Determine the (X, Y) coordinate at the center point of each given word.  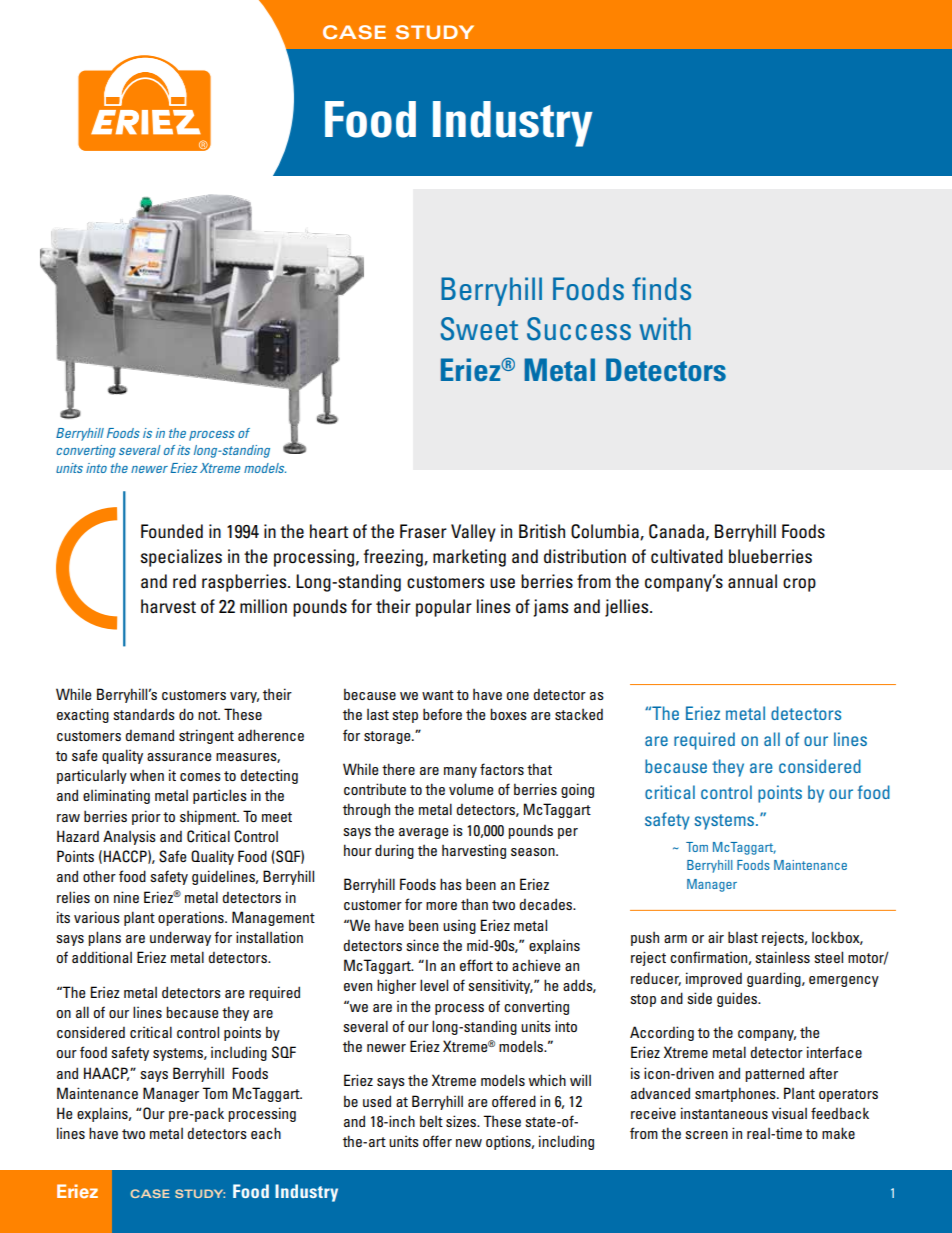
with (665, 328)
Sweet (479, 329)
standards (144, 714)
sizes (462, 1121)
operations (192, 918)
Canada (676, 531)
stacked (579, 714)
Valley (473, 533)
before (442, 714)
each (266, 1133)
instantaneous (724, 1113)
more (441, 906)
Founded (172, 531)
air (716, 937)
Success (579, 329)
